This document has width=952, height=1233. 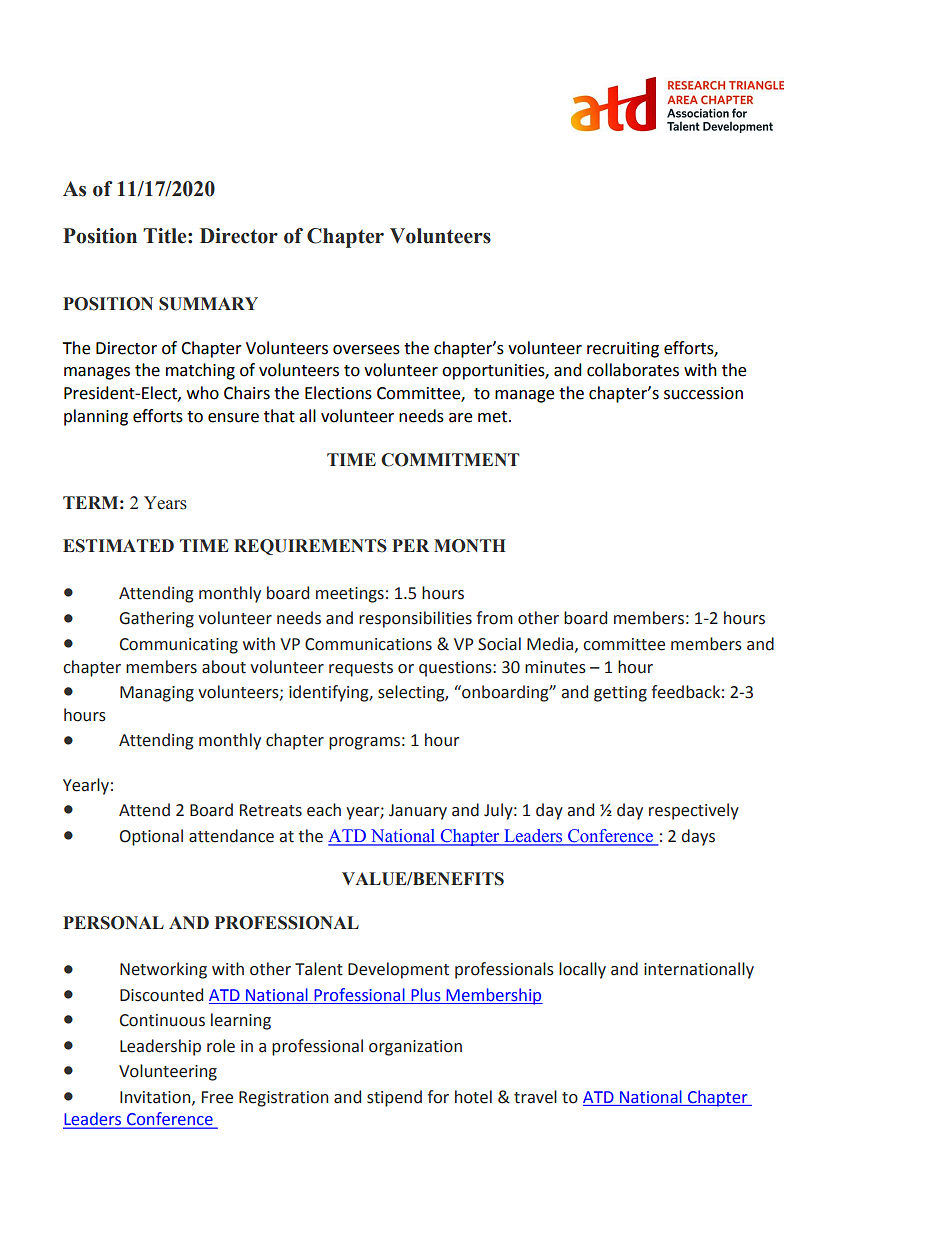 What do you see at coordinates (156, 1098) in the document?
I see `Invitation` at bounding box center [156, 1098].
